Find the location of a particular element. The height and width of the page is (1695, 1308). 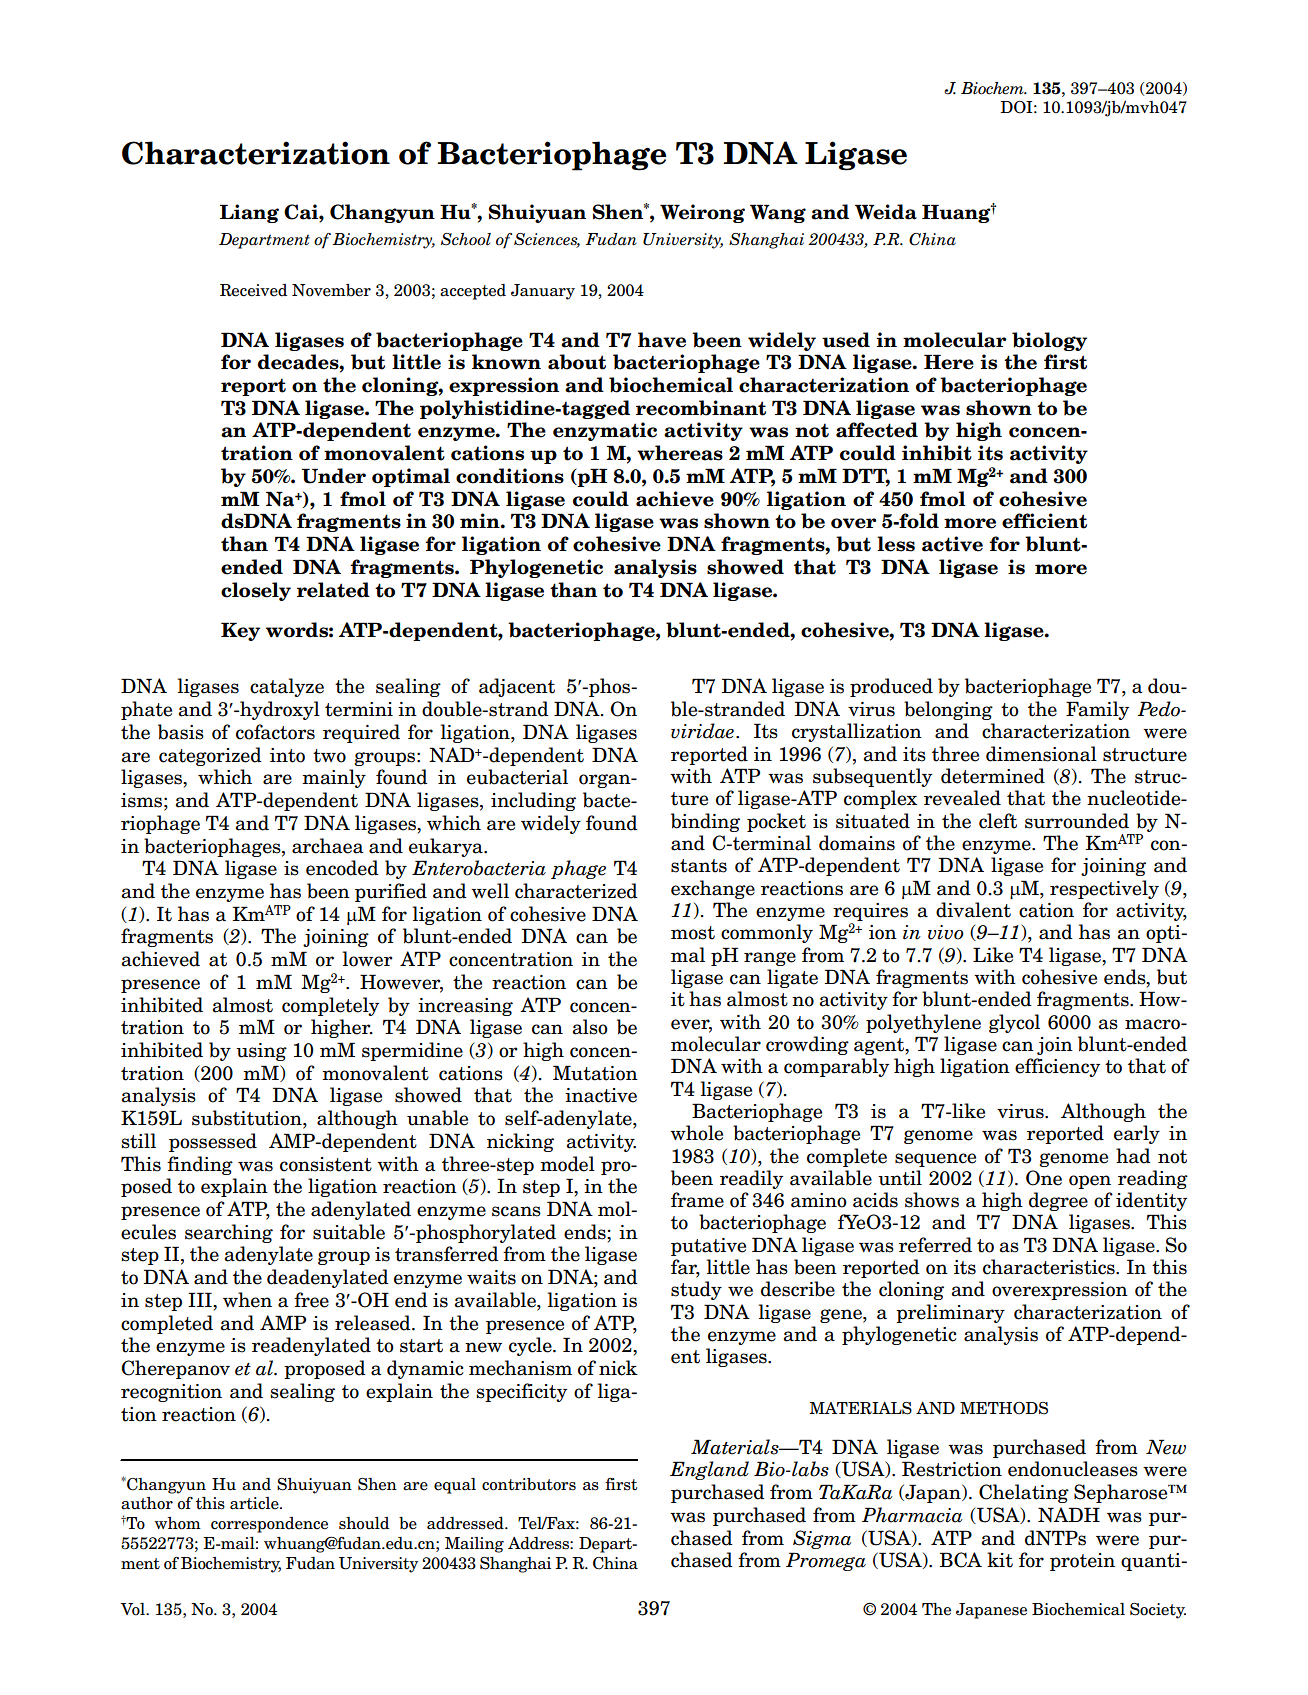

characteristics is located at coordinates (1050, 1267).
